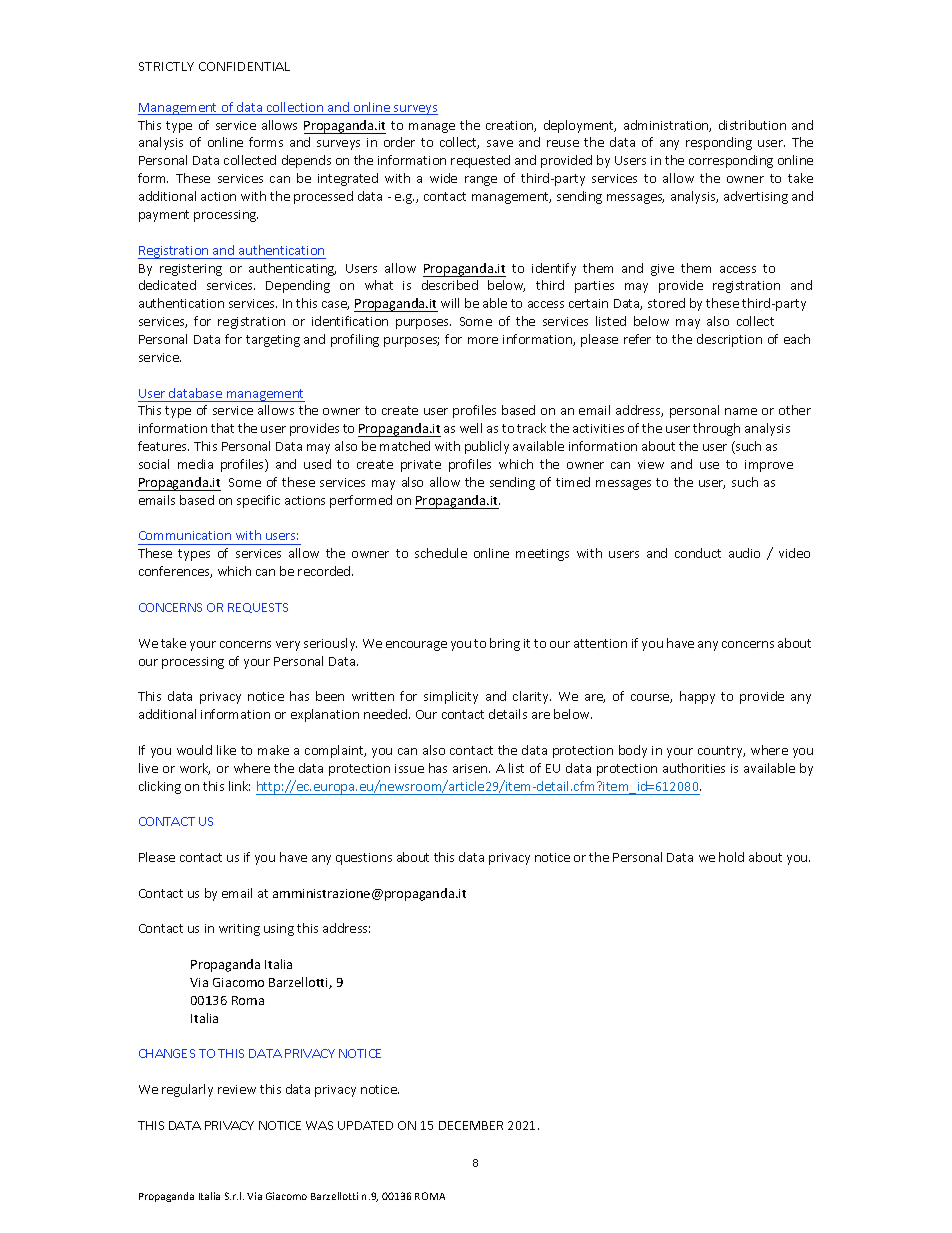 Image resolution: width=952 pixels, height=1233 pixels. Describe the element at coordinates (450, 303) in the screenshot. I see `will` at that location.
